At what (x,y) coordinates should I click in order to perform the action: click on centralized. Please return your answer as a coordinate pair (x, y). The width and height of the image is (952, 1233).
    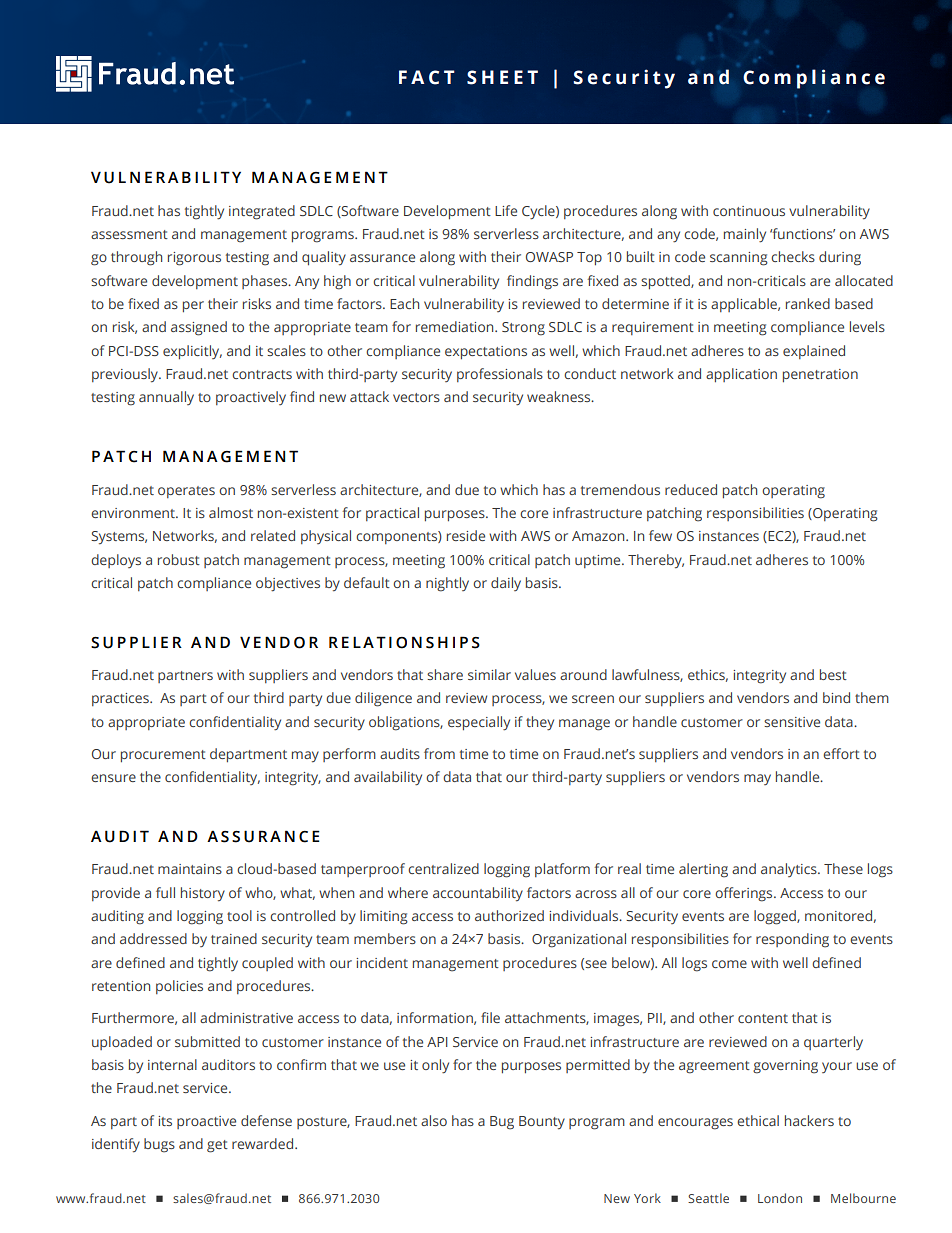
    Looking at the image, I should click on (443, 868).
